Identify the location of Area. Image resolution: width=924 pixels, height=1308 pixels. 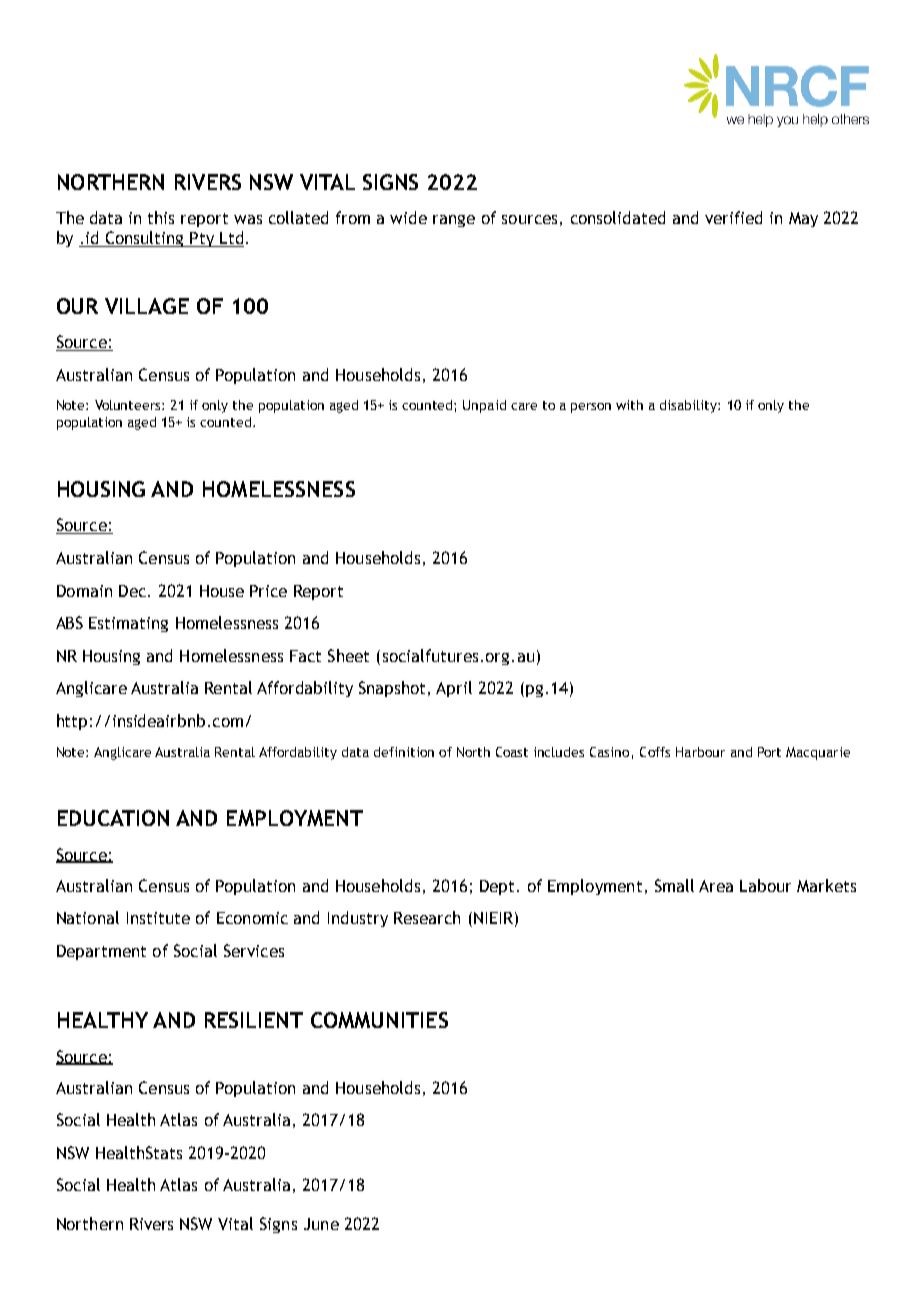
(716, 886).
